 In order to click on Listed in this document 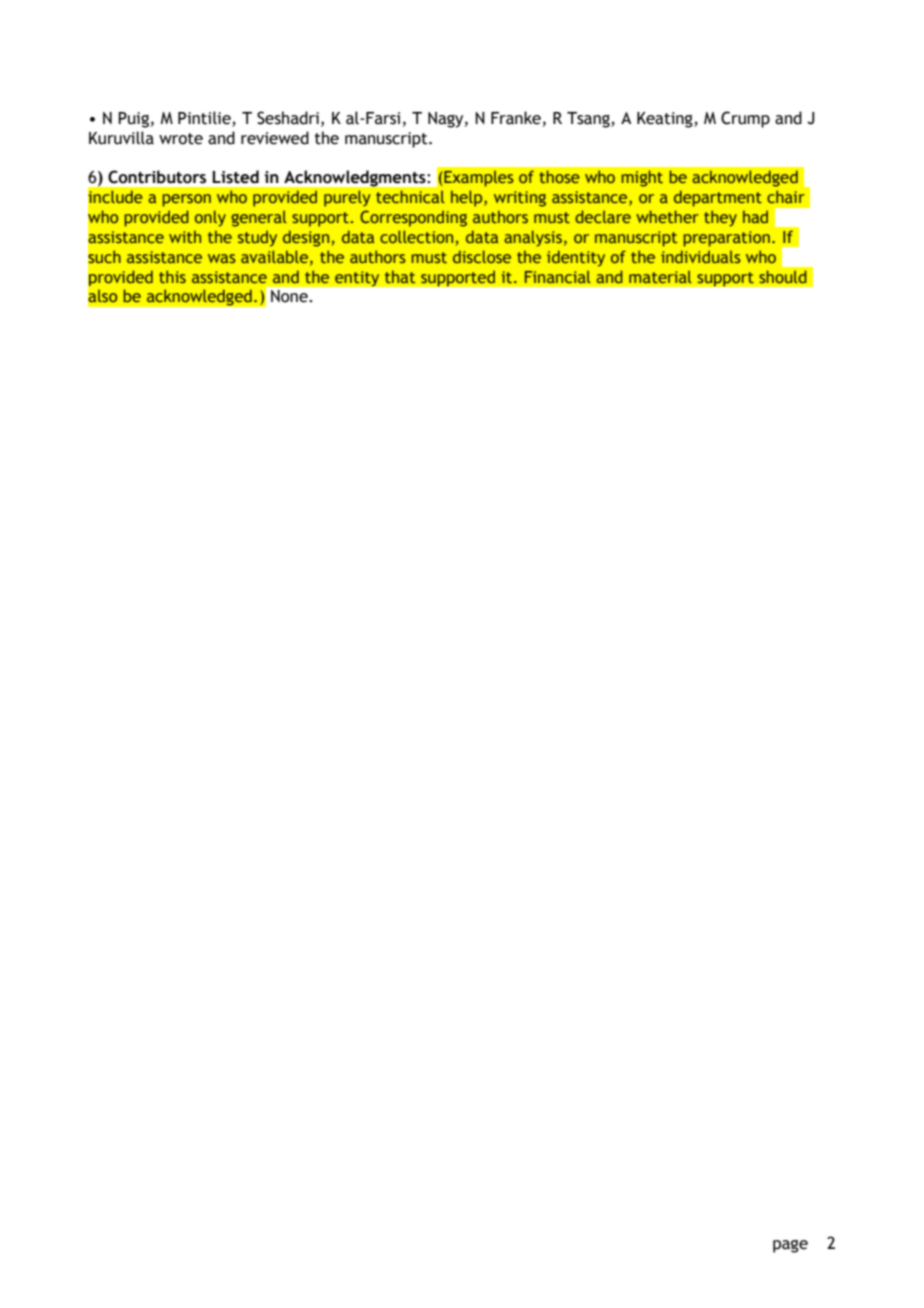, I will do `click(235, 177)`.
